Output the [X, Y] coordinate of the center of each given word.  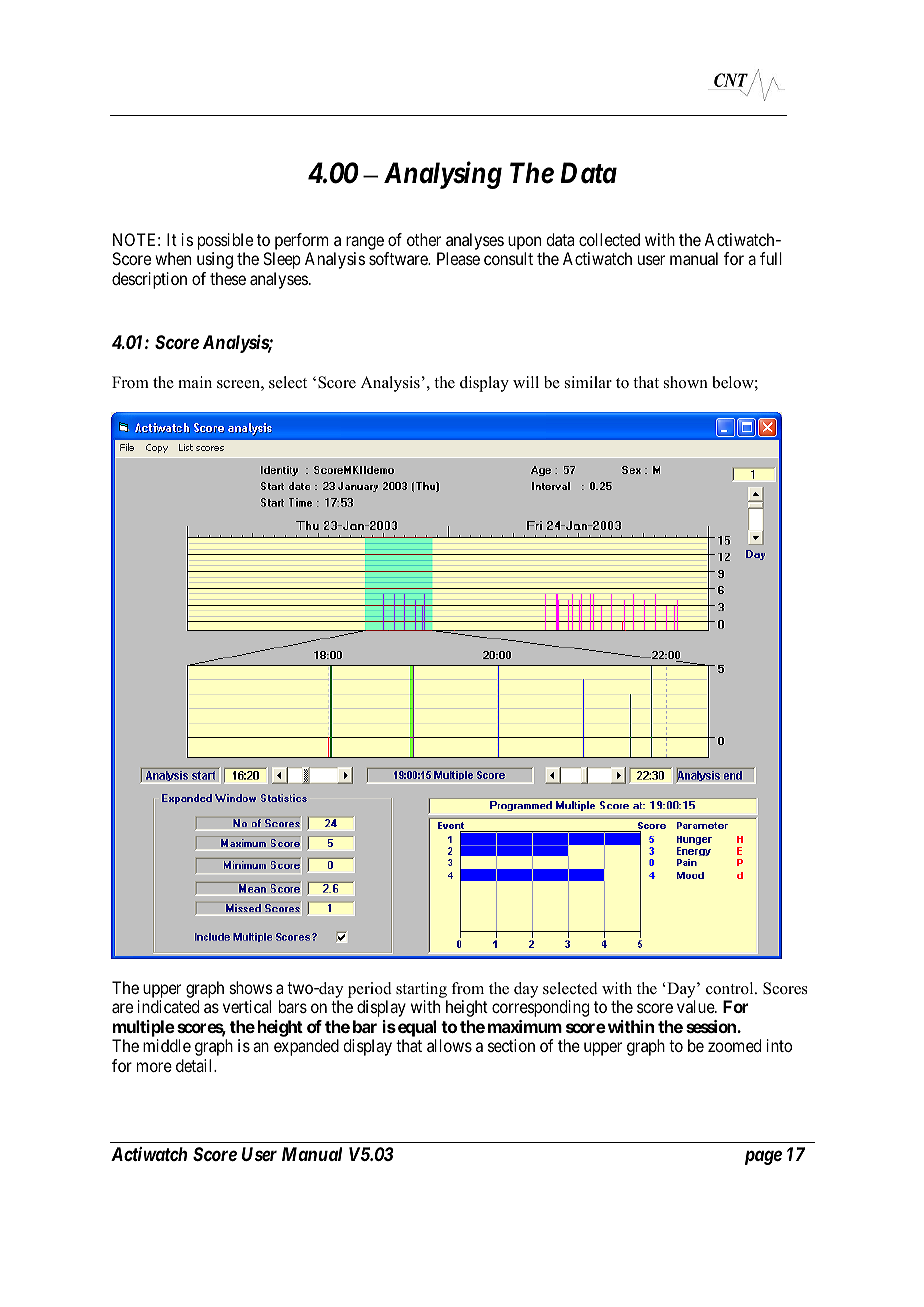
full [771, 258]
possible [225, 241]
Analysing [443, 175]
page [763, 1157]
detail [195, 1065]
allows [449, 1045]
